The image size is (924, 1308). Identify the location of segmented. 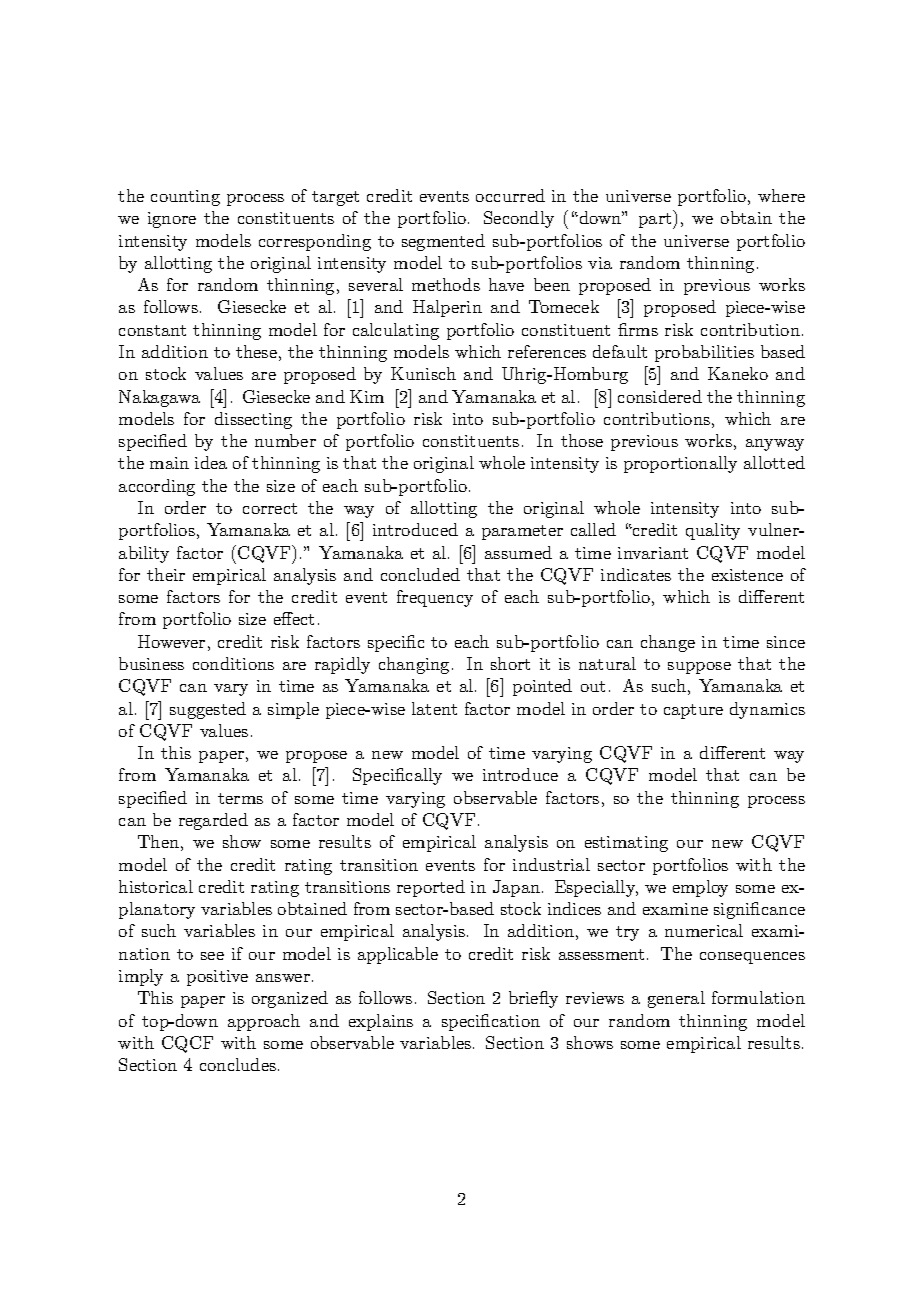
(443, 242).
